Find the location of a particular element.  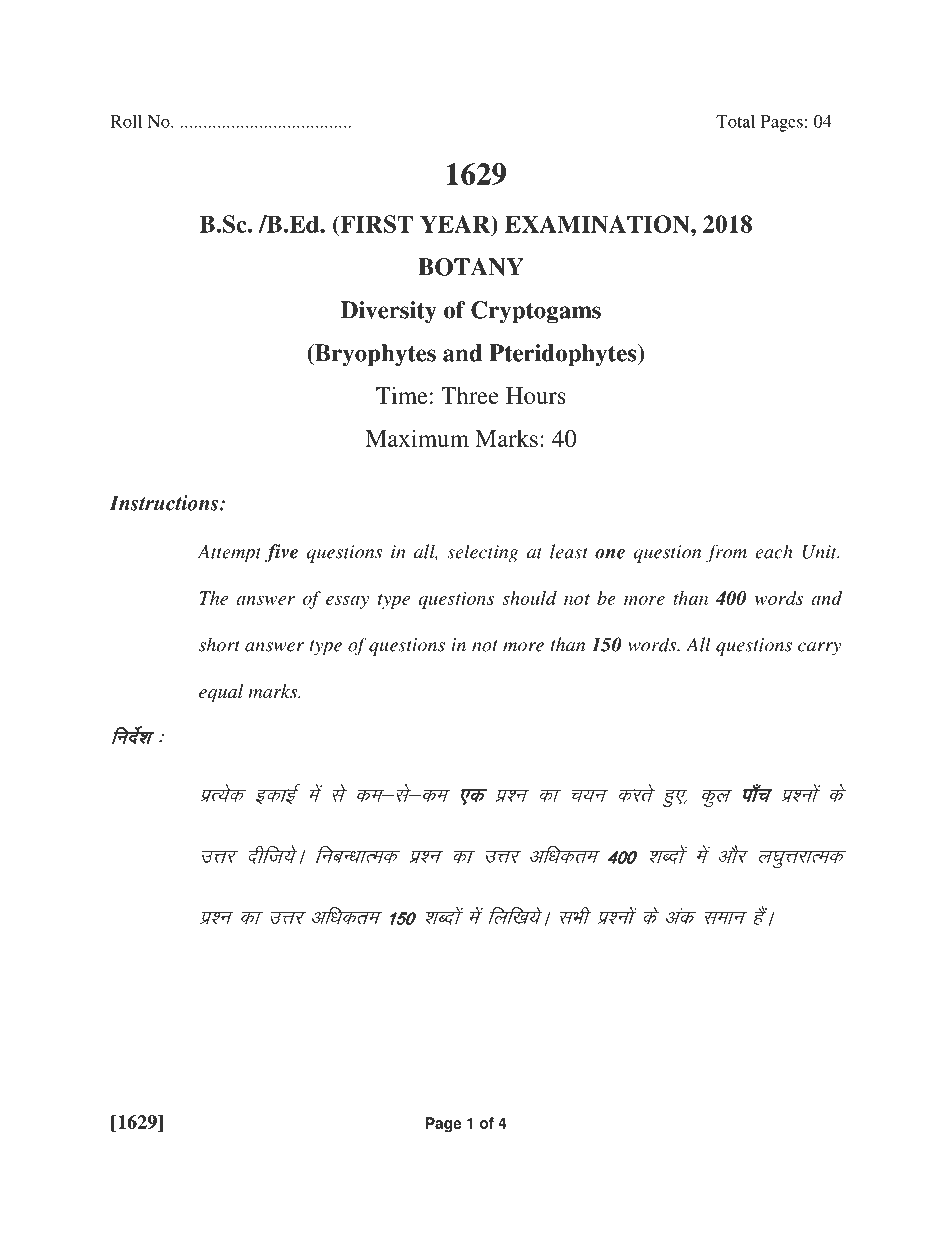

YEAR is located at coordinates (456, 224).
